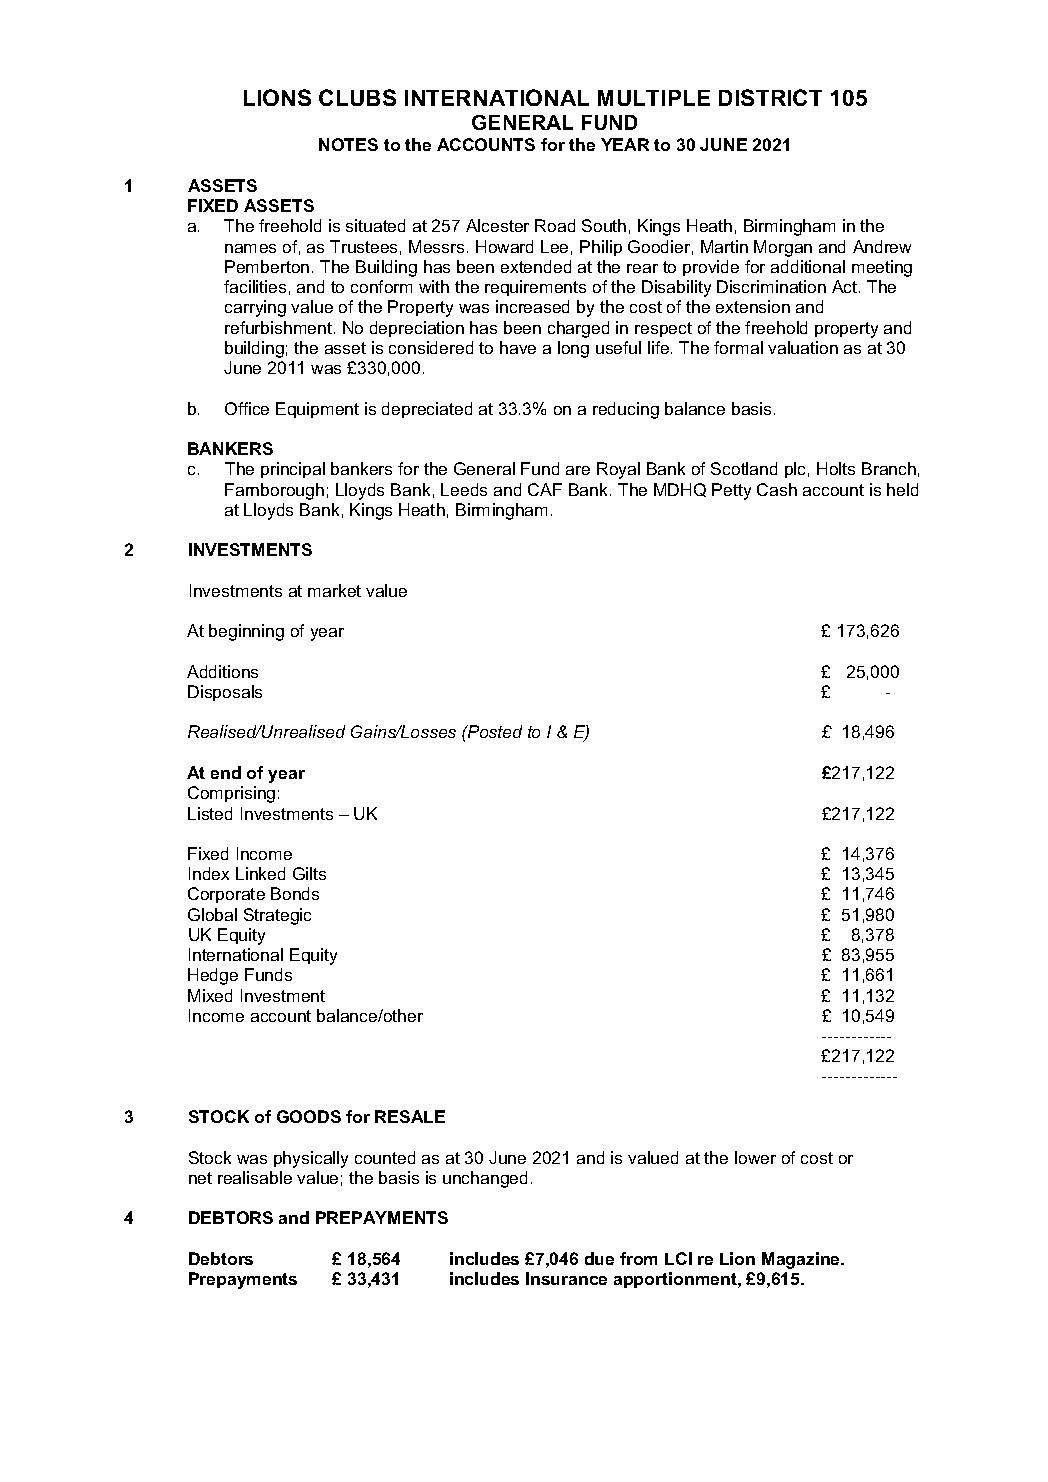 This screenshot has height=1482, width=1048. Describe the element at coordinates (770, 97) in the screenshot. I see `DISTRICT` at that location.
